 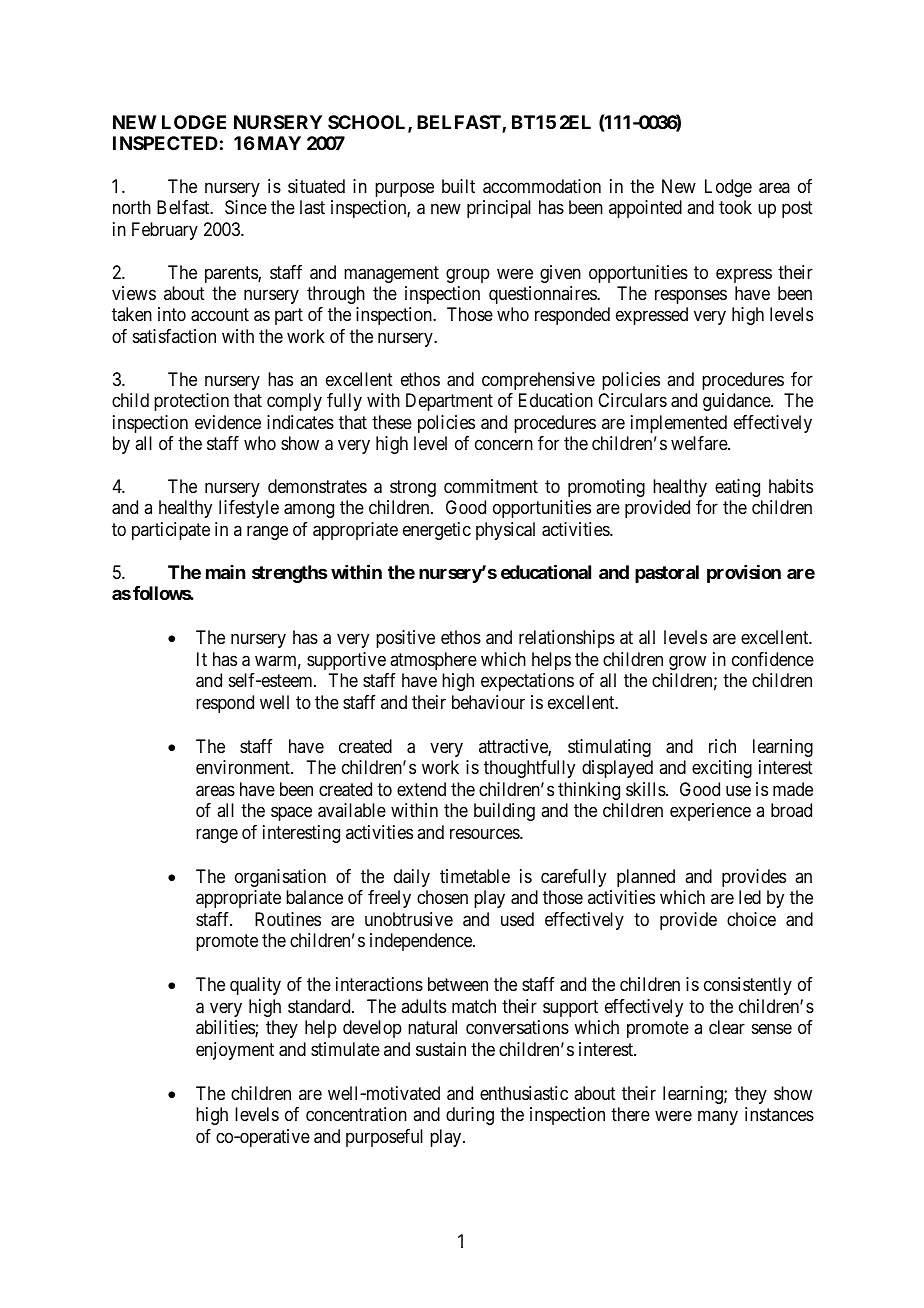 What do you see at coordinates (433, 661) in the screenshot?
I see `atmosphere` at bounding box center [433, 661].
